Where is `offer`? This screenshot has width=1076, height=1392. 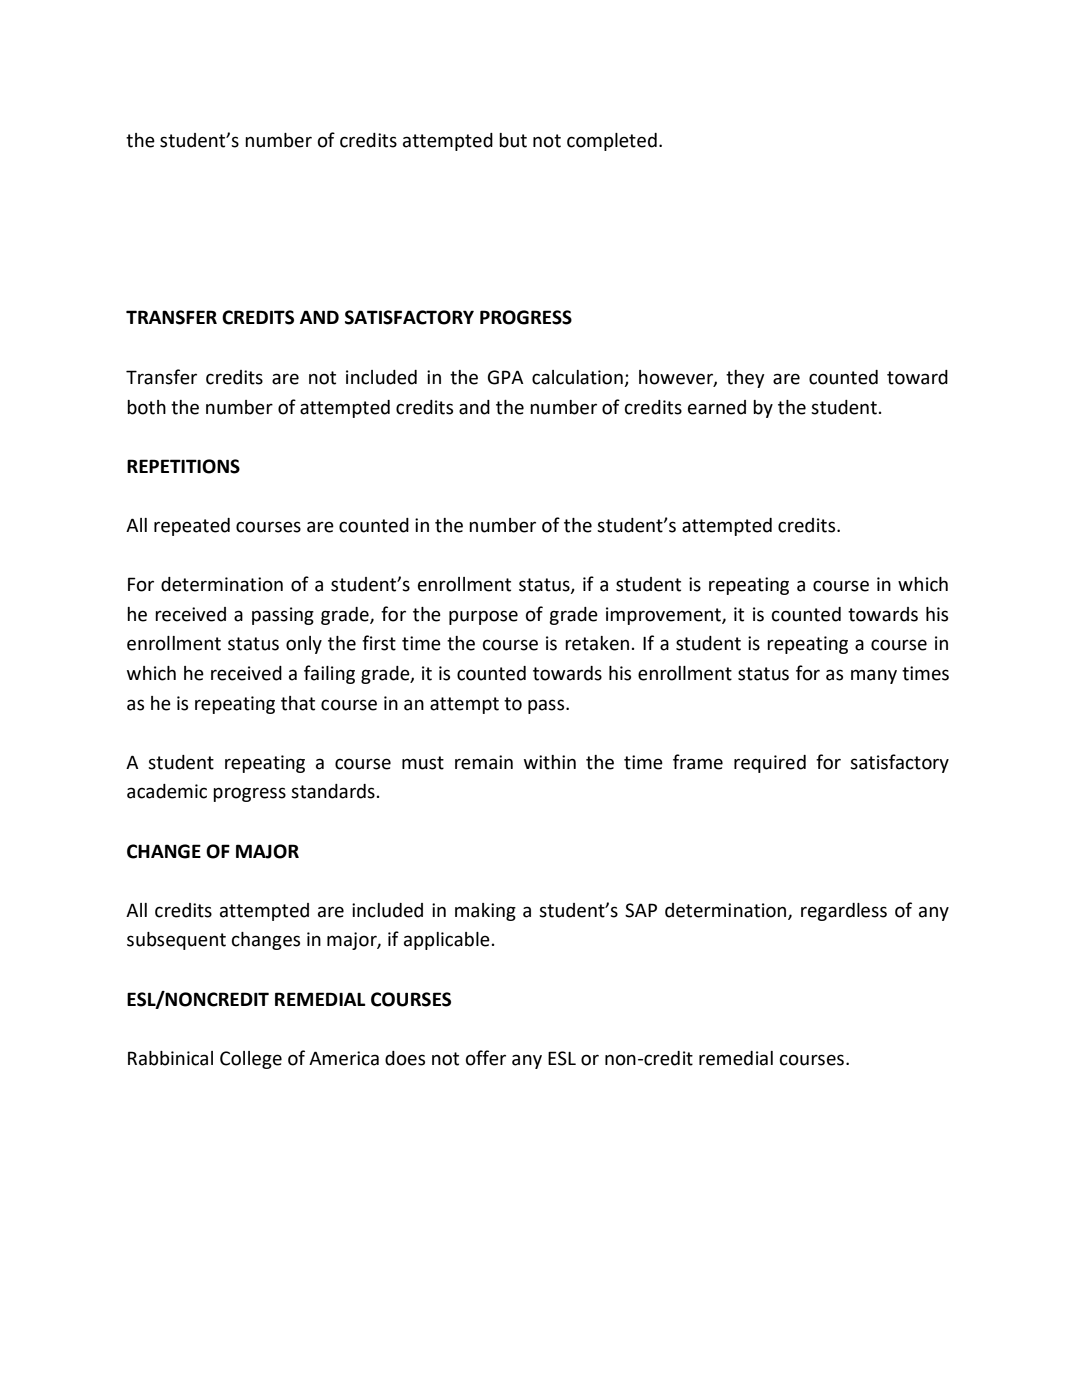
offer is located at coordinates (486, 1058).
